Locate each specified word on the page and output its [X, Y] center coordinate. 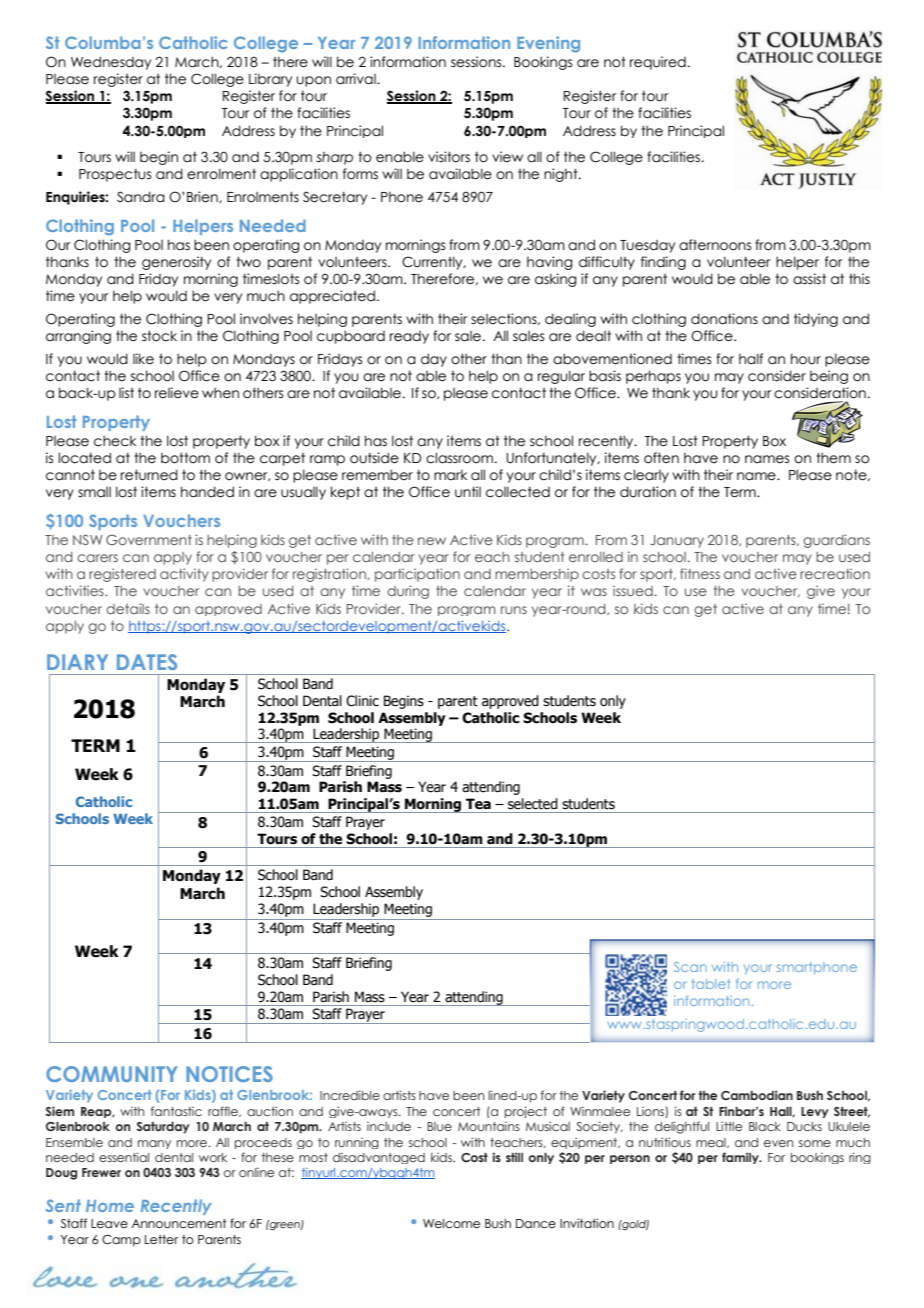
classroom [461, 458]
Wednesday [111, 63]
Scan [690, 967]
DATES [147, 662]
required [658, 63]
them [833, 458]
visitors [449, 157]
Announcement [179, 1223]
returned [149, 475]
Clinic [362, 701]
